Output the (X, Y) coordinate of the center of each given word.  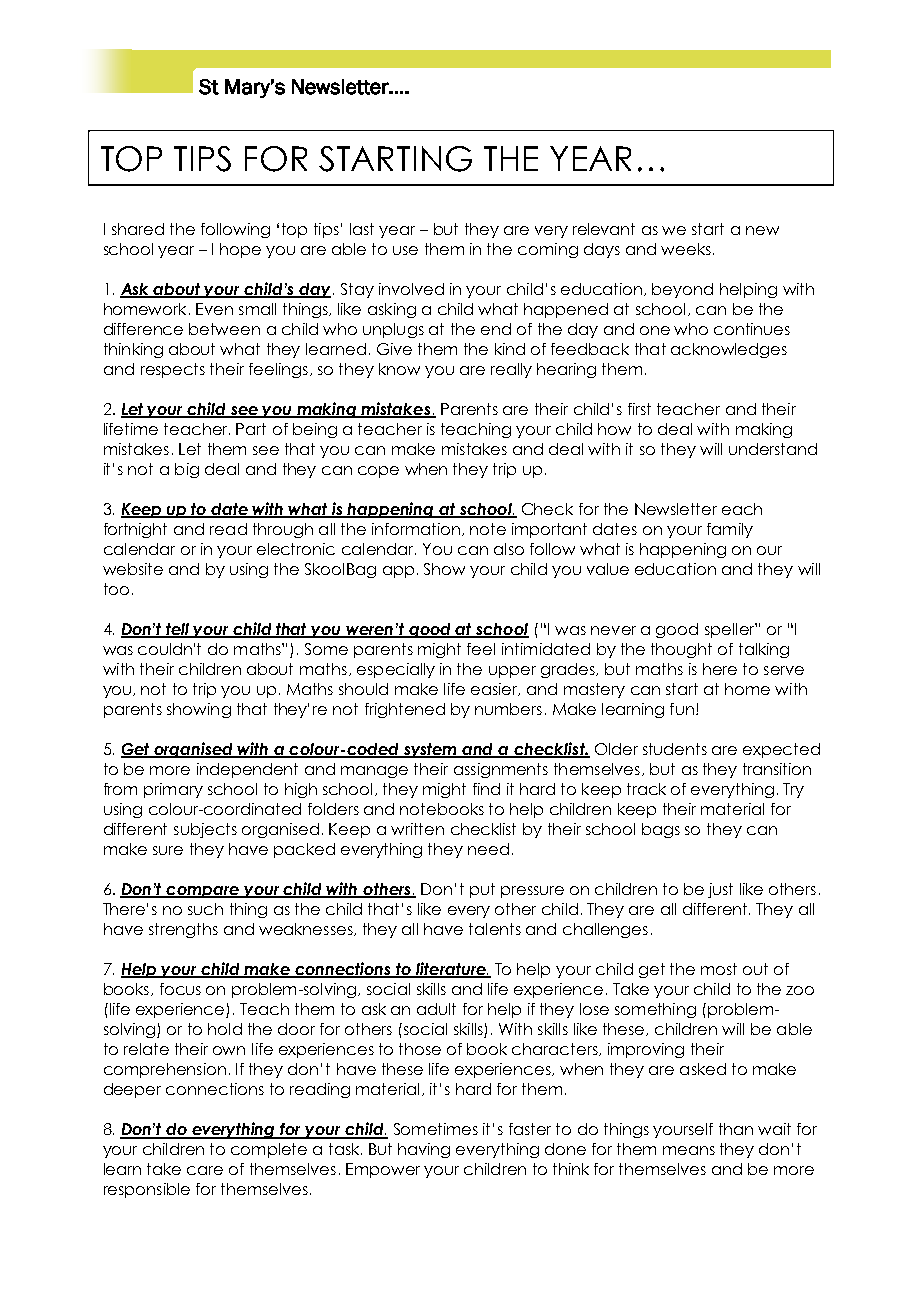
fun (682, 709)
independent (247, 770)
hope (240, 250)
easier (495, 689)
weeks (686, 249)
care (205, 1170)
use (405, 250)
